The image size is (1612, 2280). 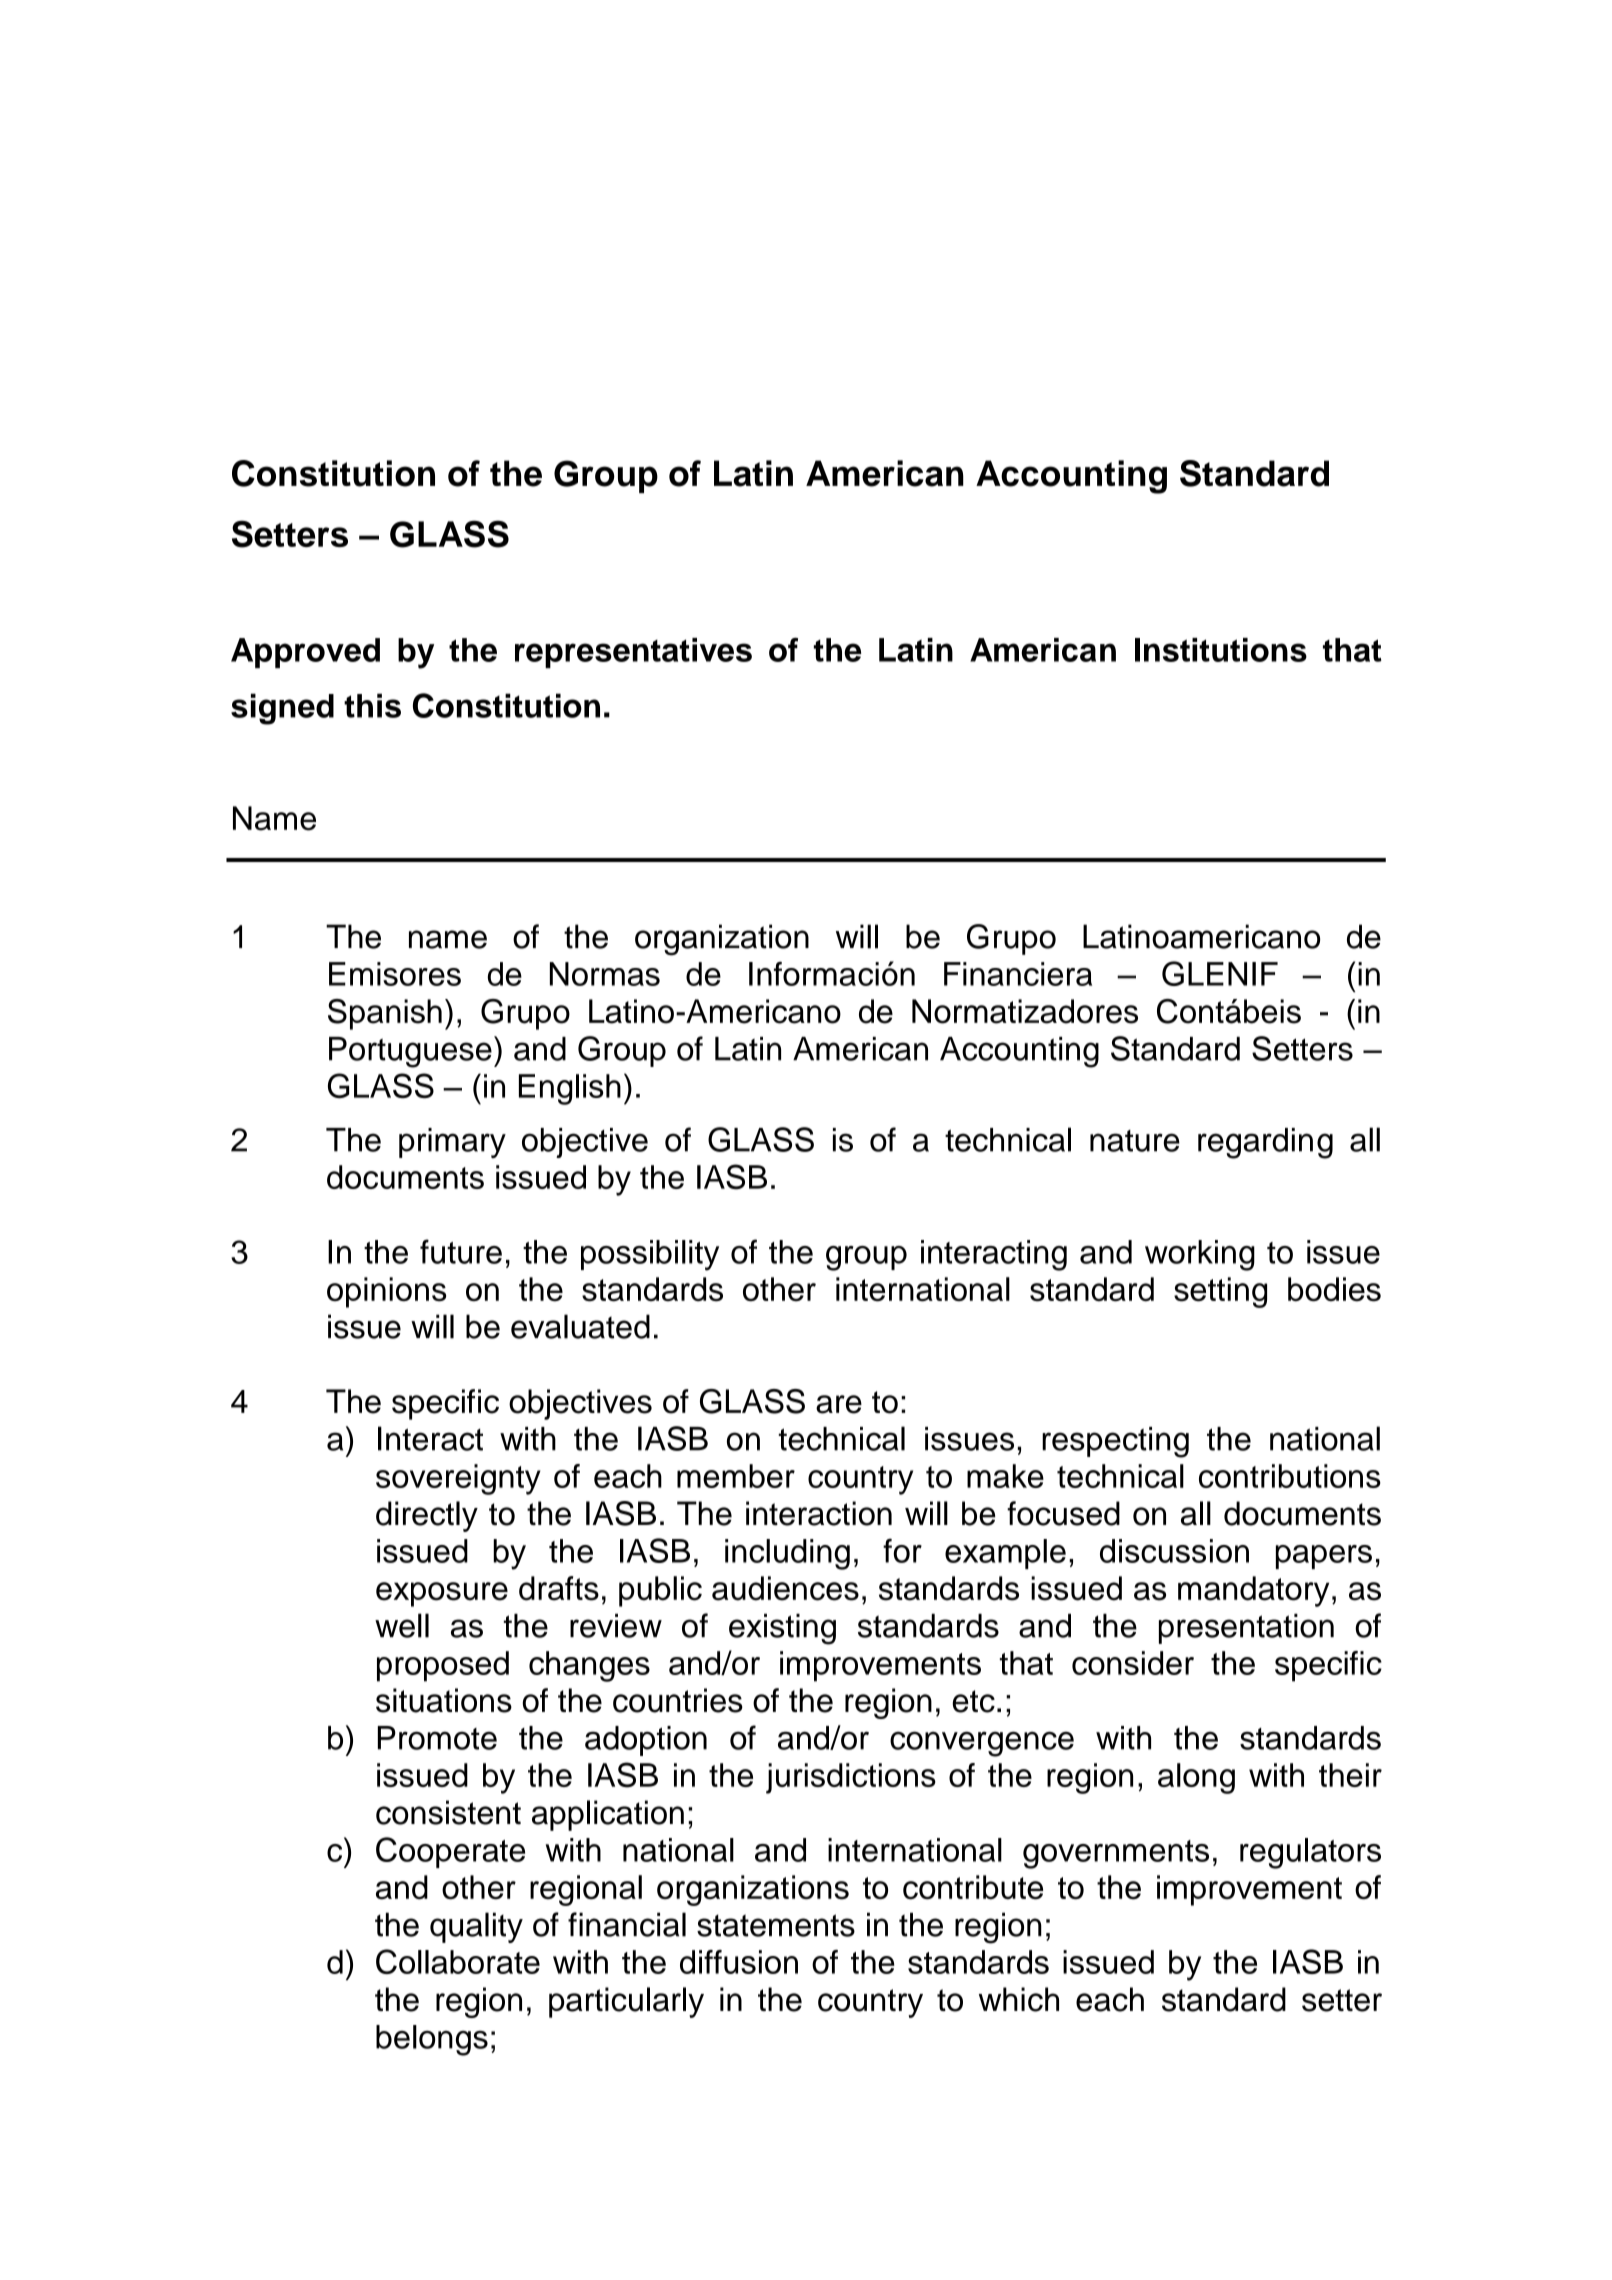 I want to click on possibility, so click(x=650, y=1255).
